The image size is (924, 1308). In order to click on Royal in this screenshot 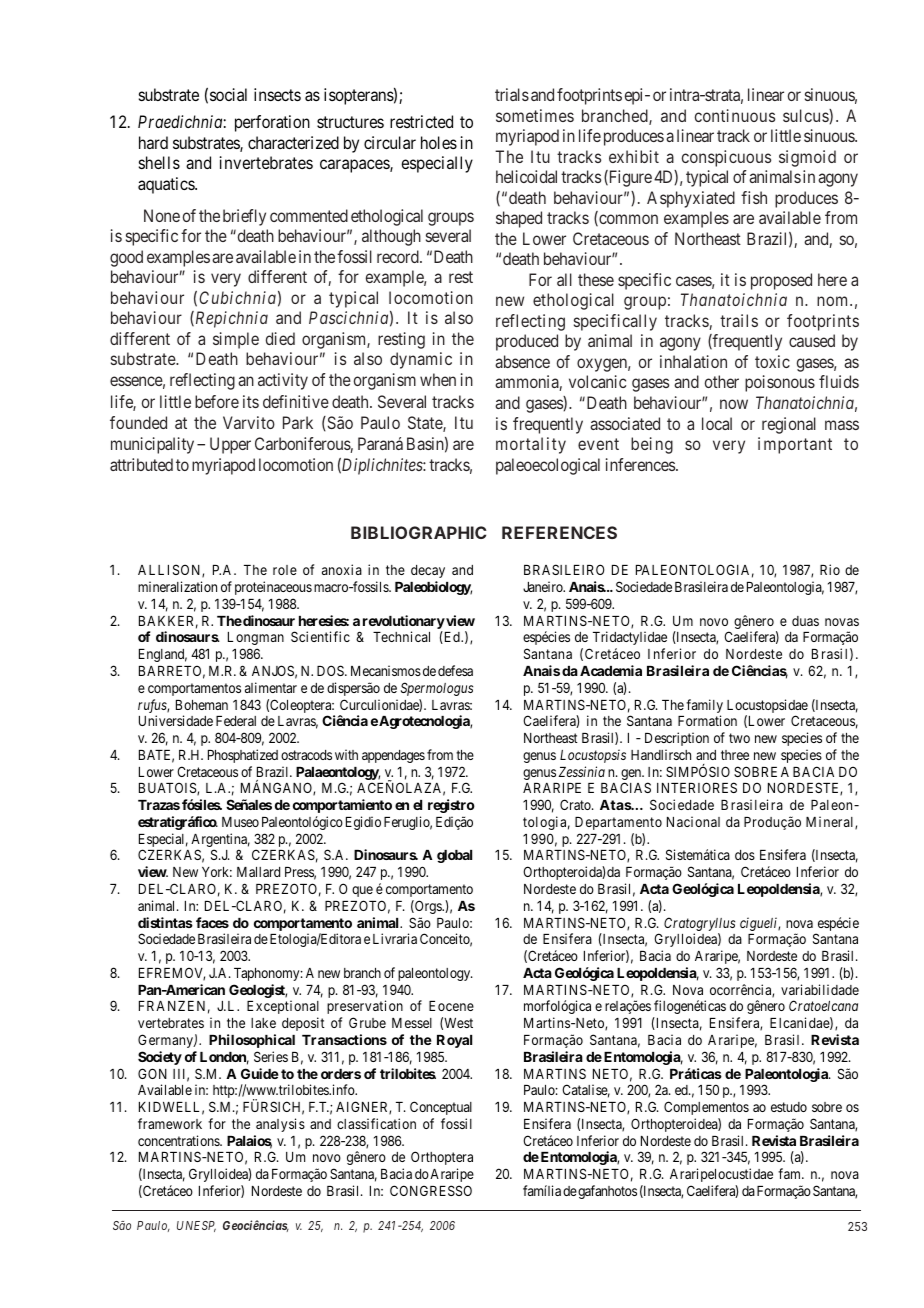, I will do `click(454, 1041)`.
